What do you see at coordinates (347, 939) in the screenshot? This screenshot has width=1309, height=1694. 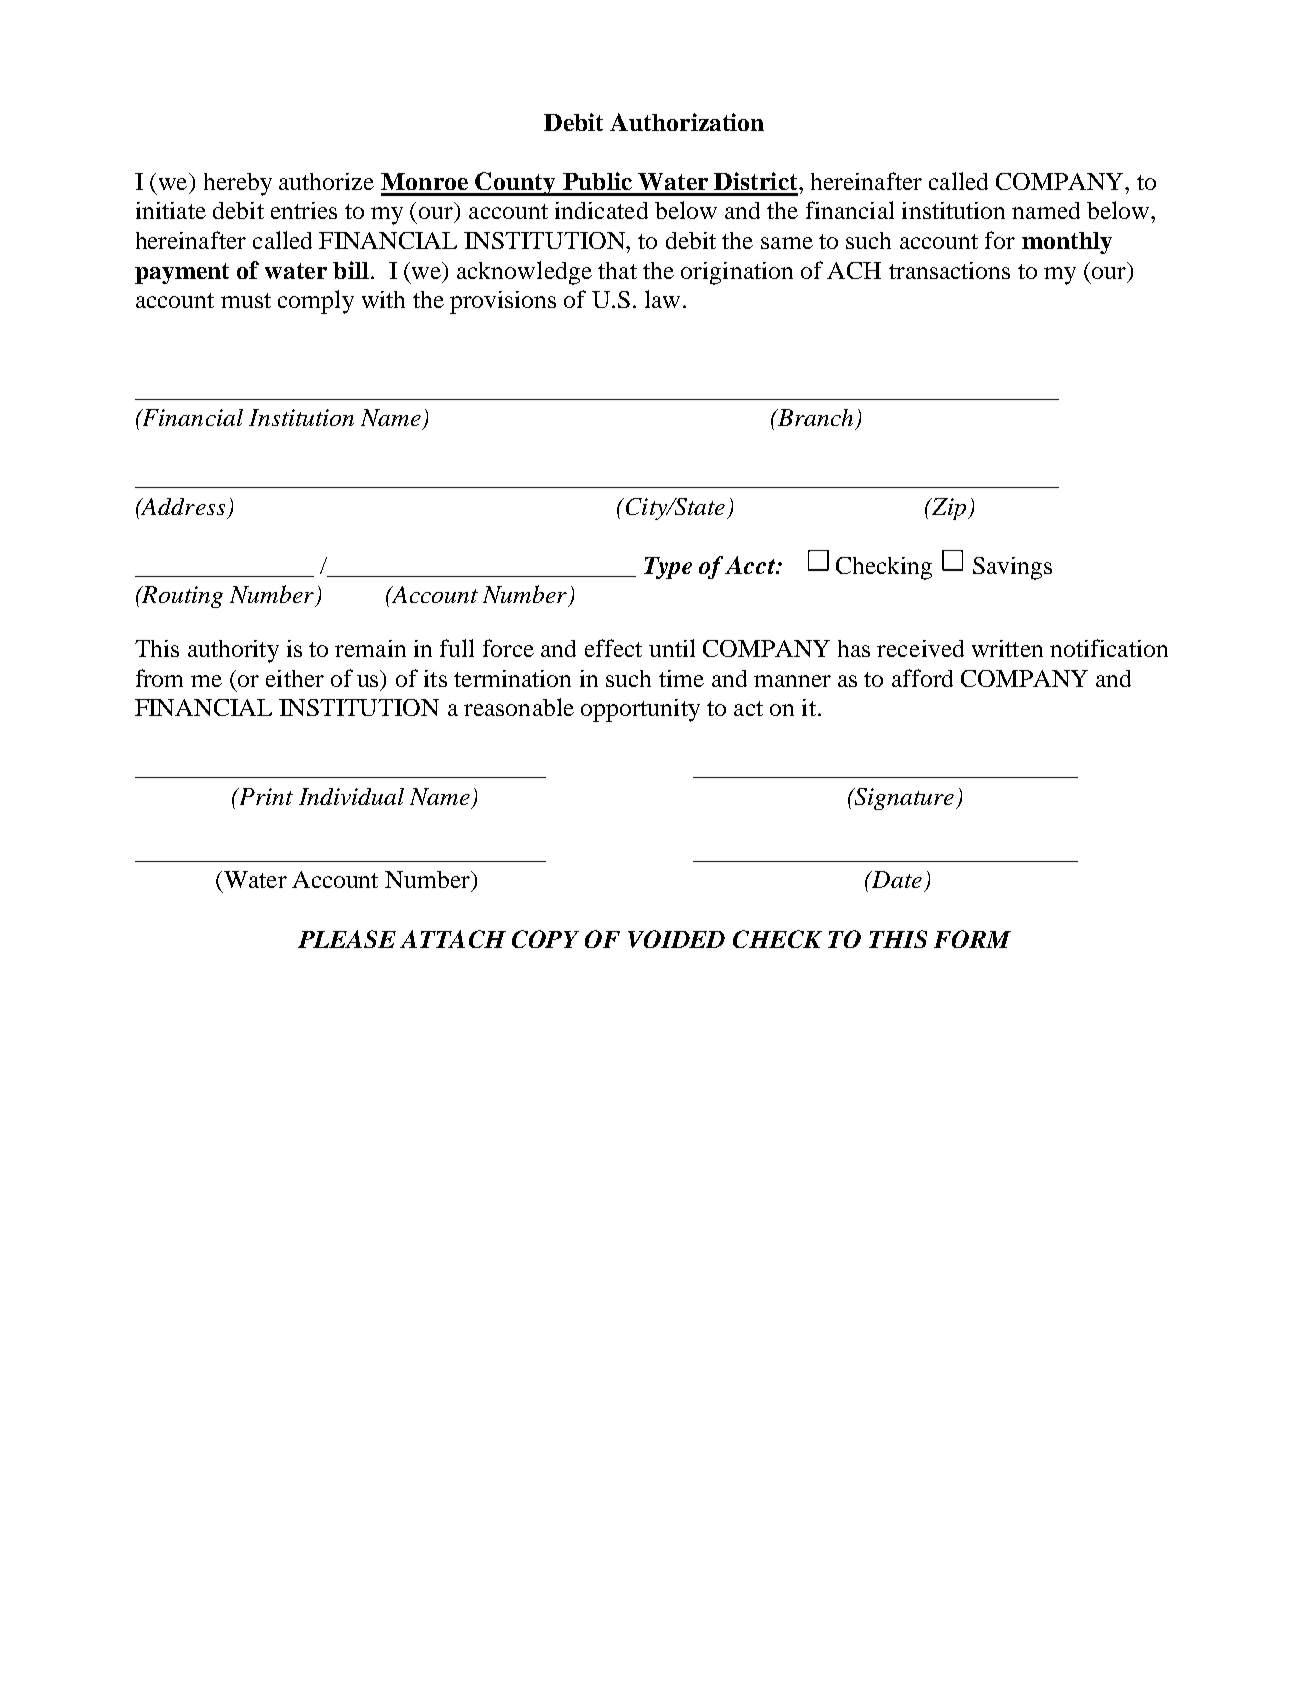 I see `PLEASE` at bounding box center [347, 939].
